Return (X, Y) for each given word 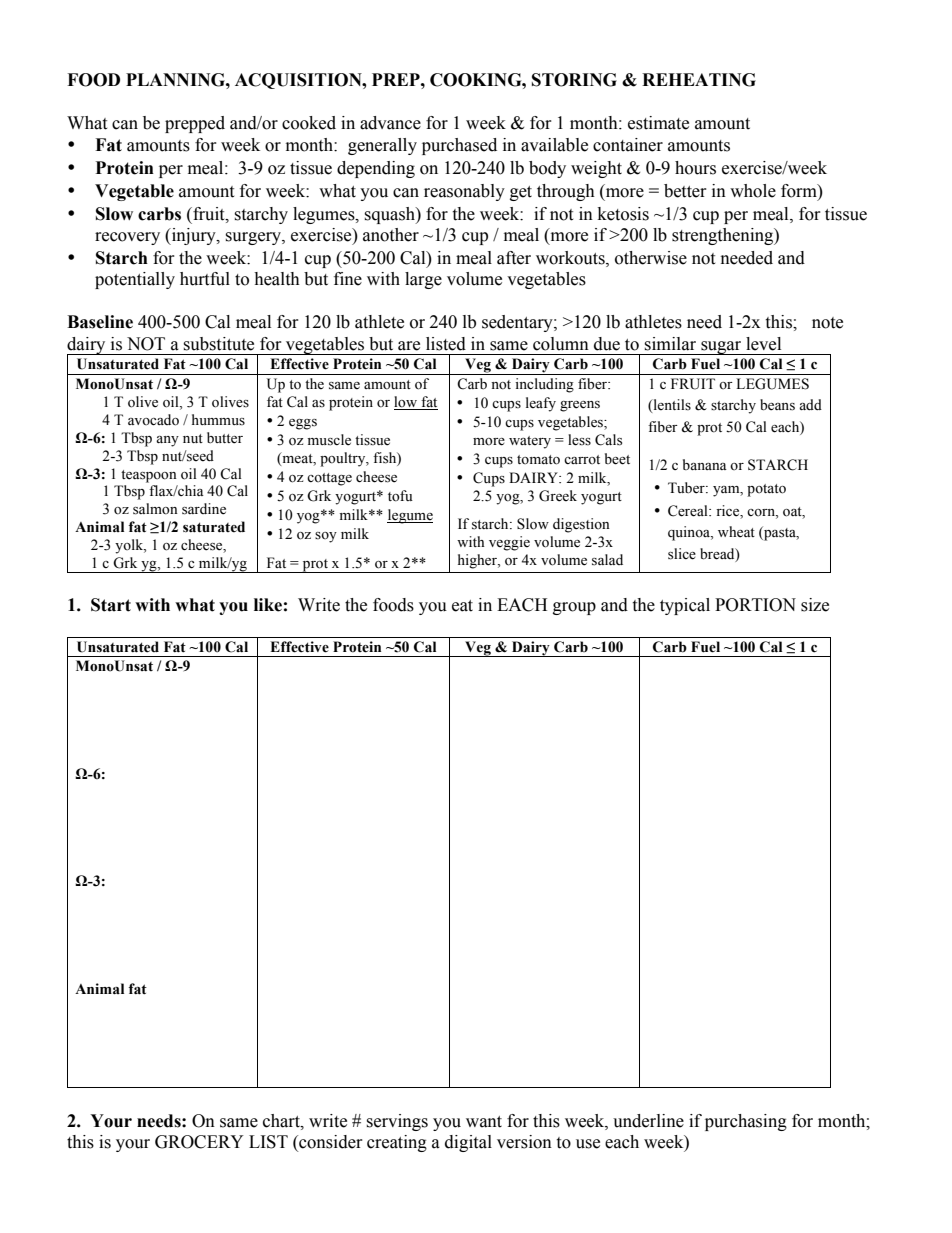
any (167, 441)
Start (111, 605)
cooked (309, 123)
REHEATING (699, 80)
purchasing (746, 1122)
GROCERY (199, 1142)
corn (762, 512)
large (423, 280)
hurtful (205, 279)
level (763, 344)
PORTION (755, 605)
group (574, 608)
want (484, 1122)
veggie (509, 543)
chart (282, 1121)
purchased (459, 146)
